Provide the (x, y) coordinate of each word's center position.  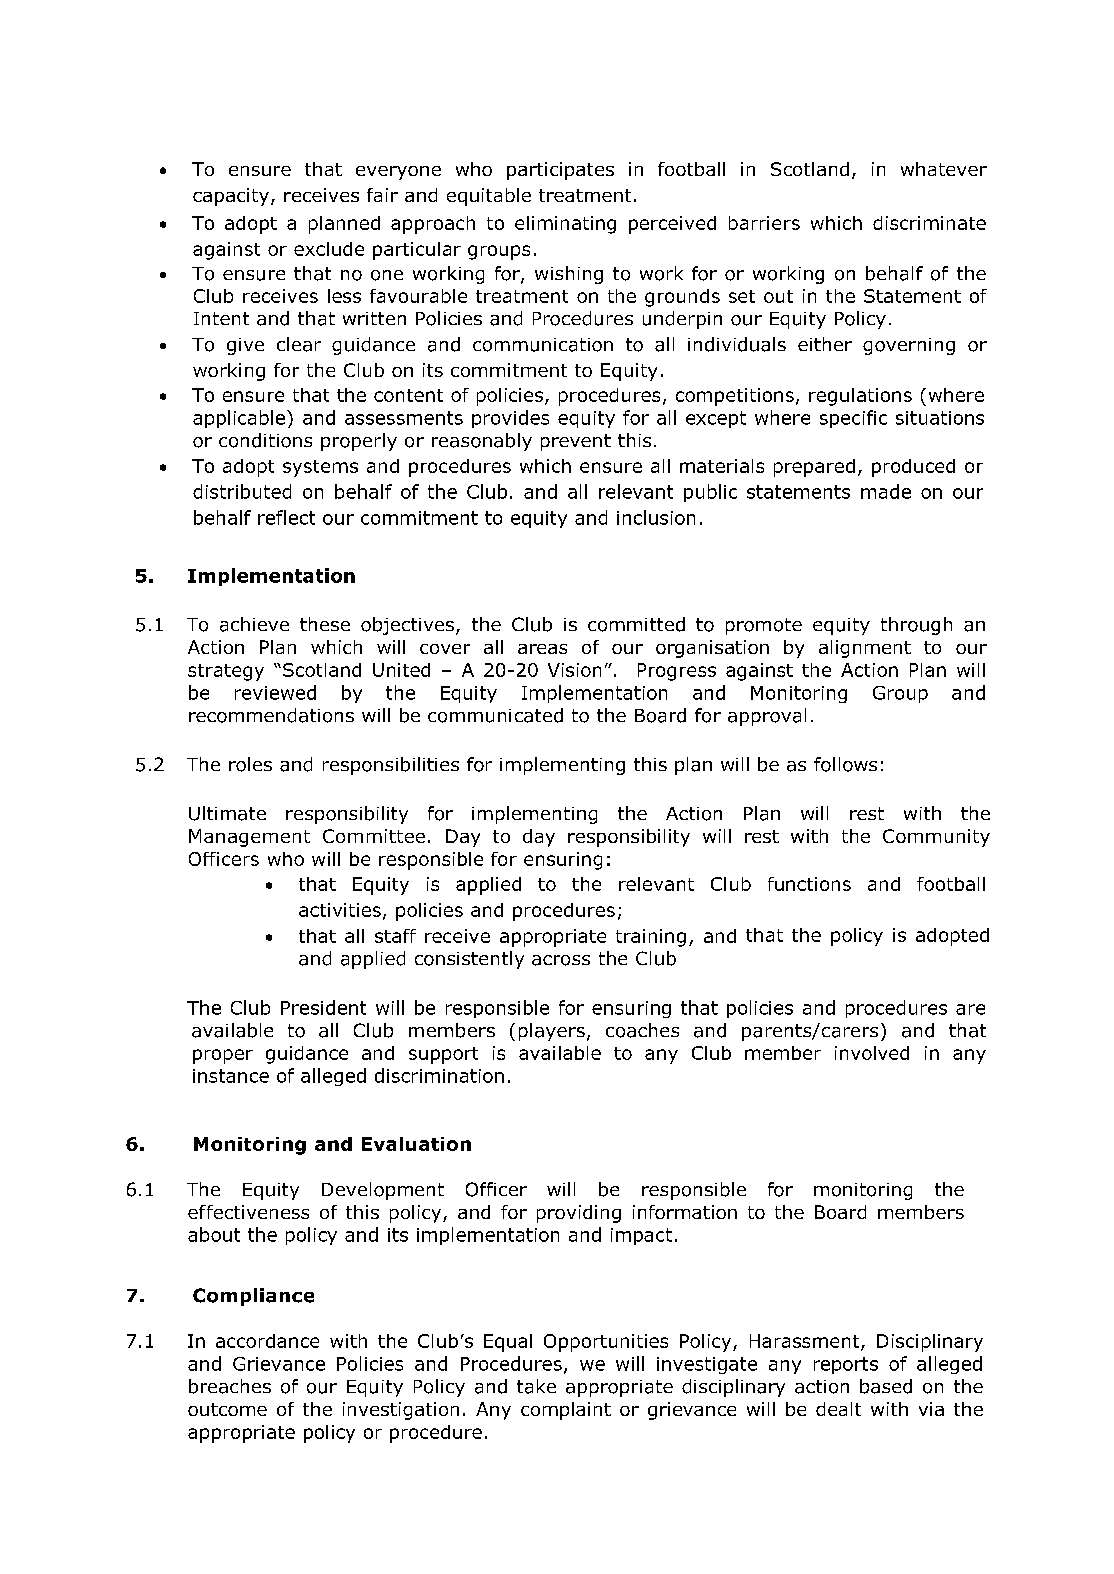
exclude (329, 249)
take (536, 1386)
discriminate (929, 223)
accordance (267, 1341)
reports (846, 1365)
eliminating (565, 225)
